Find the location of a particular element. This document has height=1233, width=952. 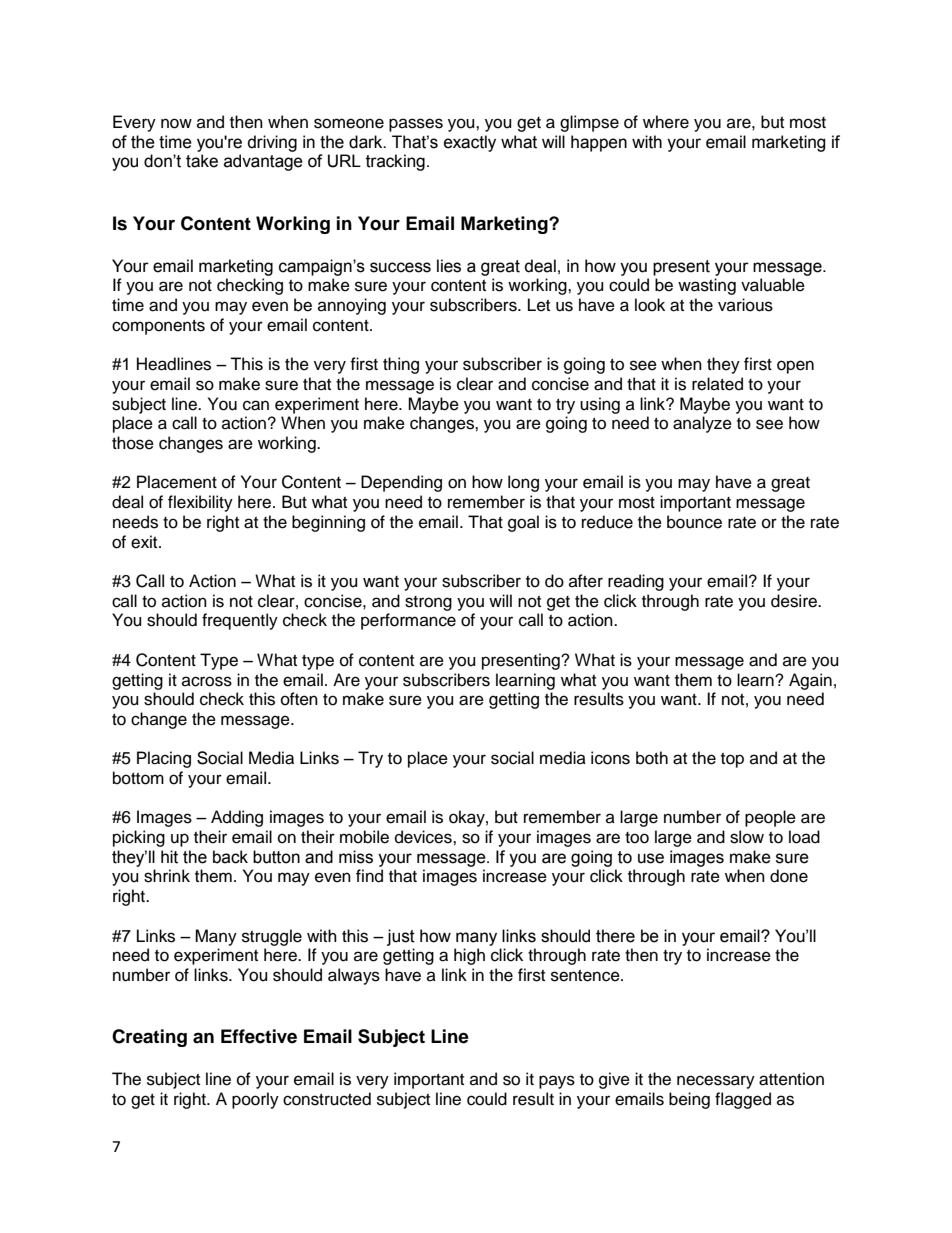

happen is located at coordinates (599, 143).
